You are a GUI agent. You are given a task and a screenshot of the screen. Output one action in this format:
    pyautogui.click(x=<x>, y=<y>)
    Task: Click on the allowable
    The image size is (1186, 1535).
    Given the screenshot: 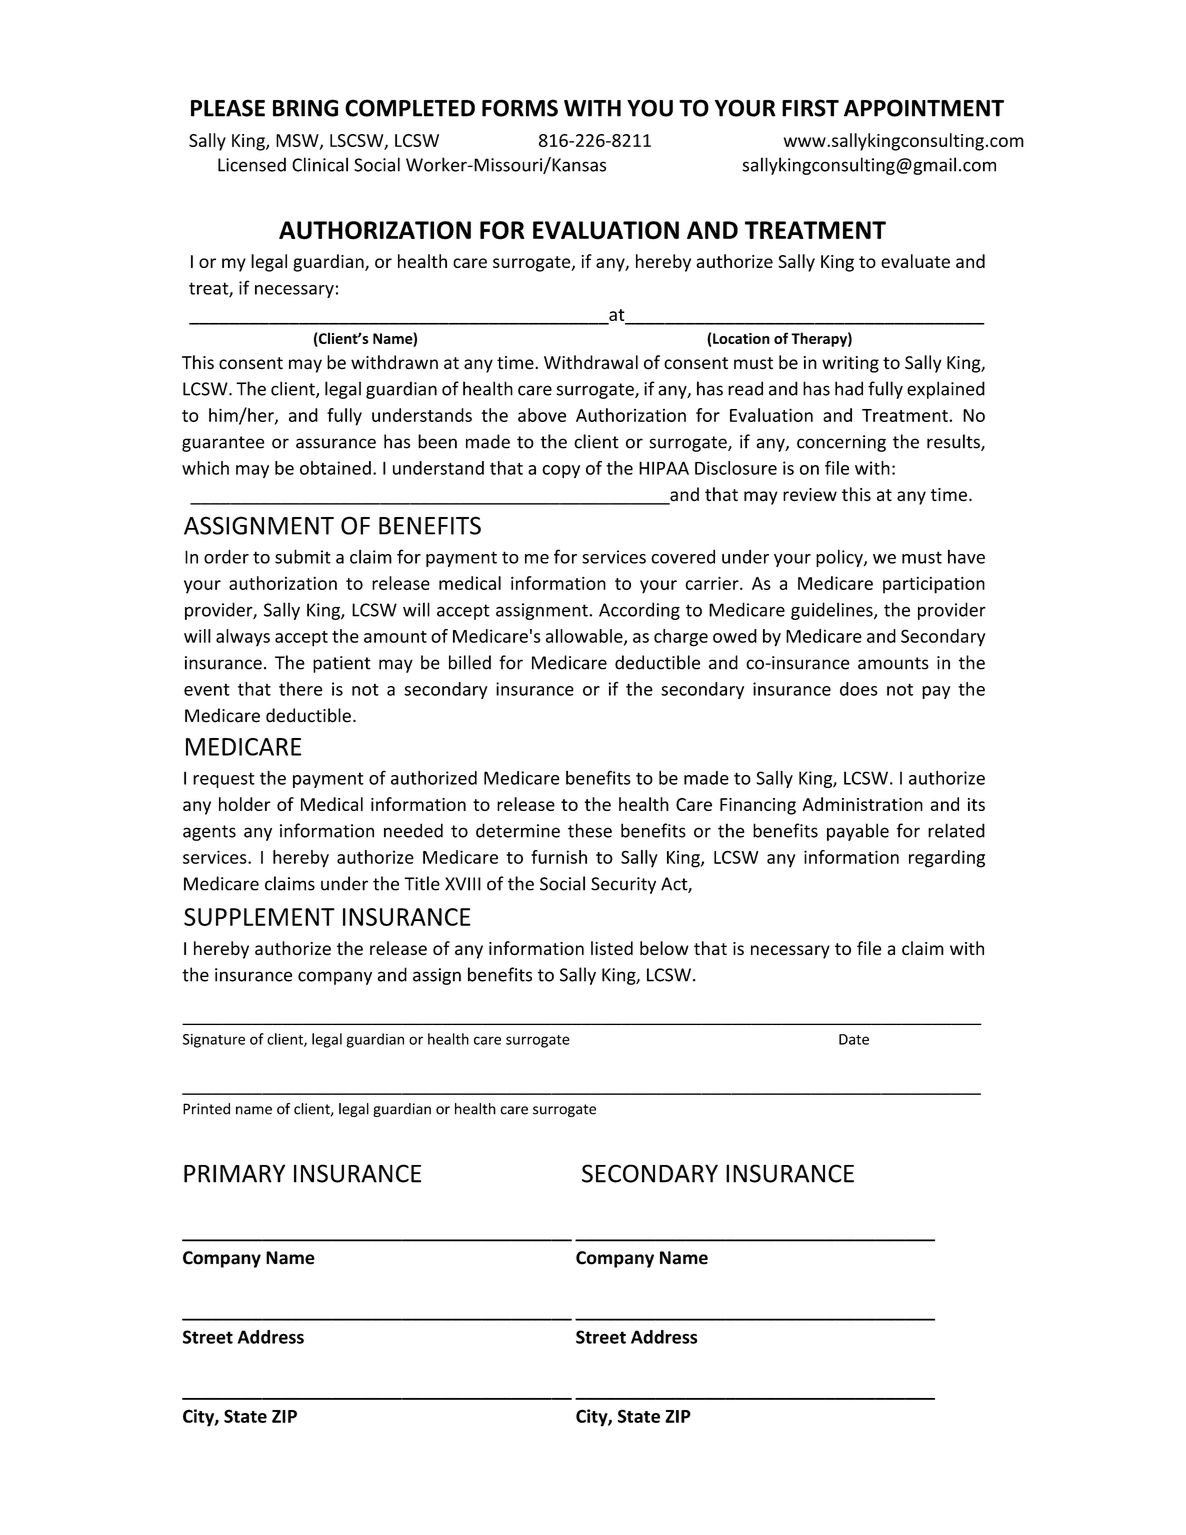 What is the action you would take?
    pyautogui.click(x=585, y=637)
